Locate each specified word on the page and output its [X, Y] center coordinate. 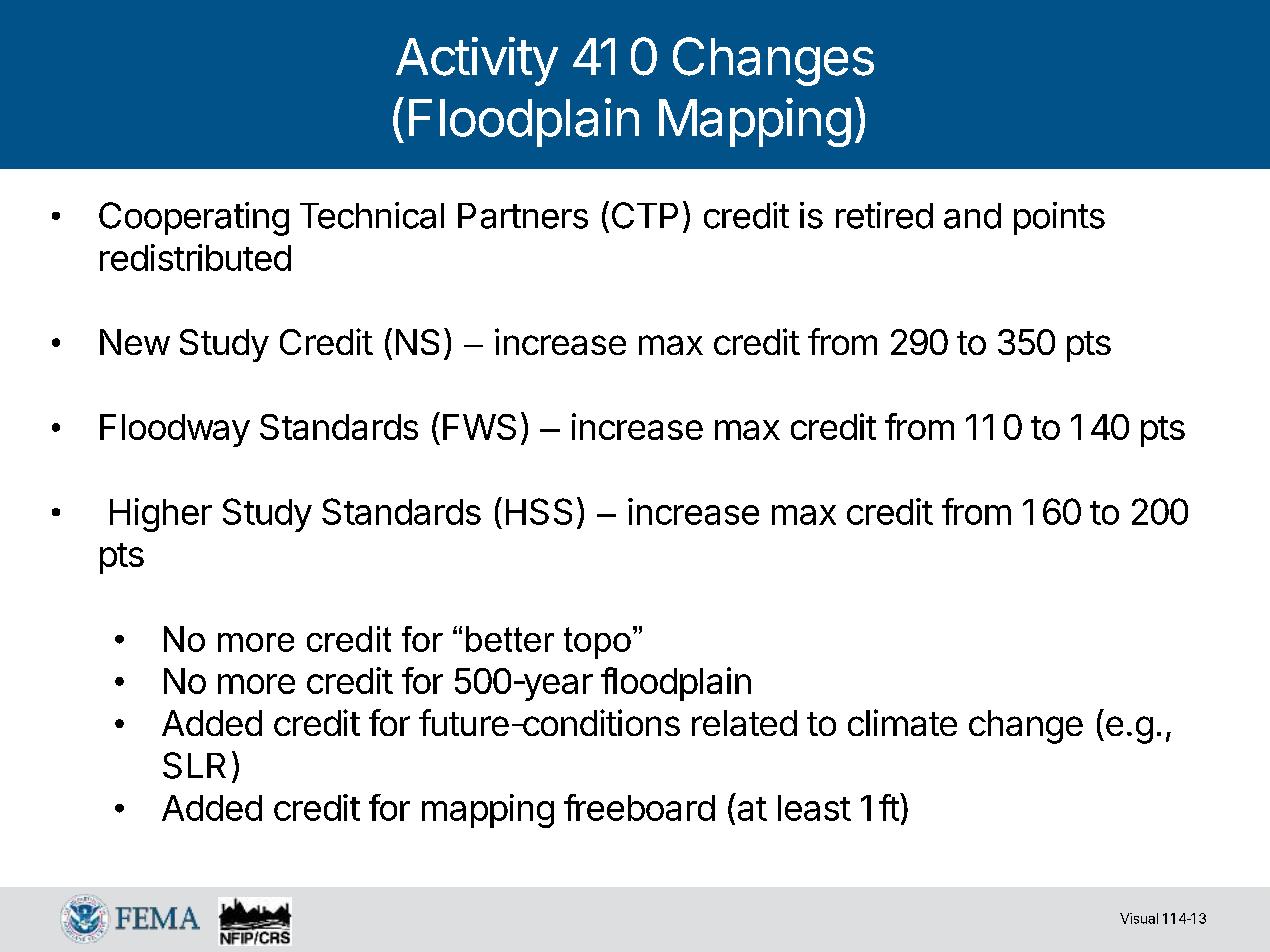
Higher [161, 515]
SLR [194, 765]
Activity [477, 61]
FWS [479, 427]
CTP [645, 215]
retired [884, 215]
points [1059, 218]
